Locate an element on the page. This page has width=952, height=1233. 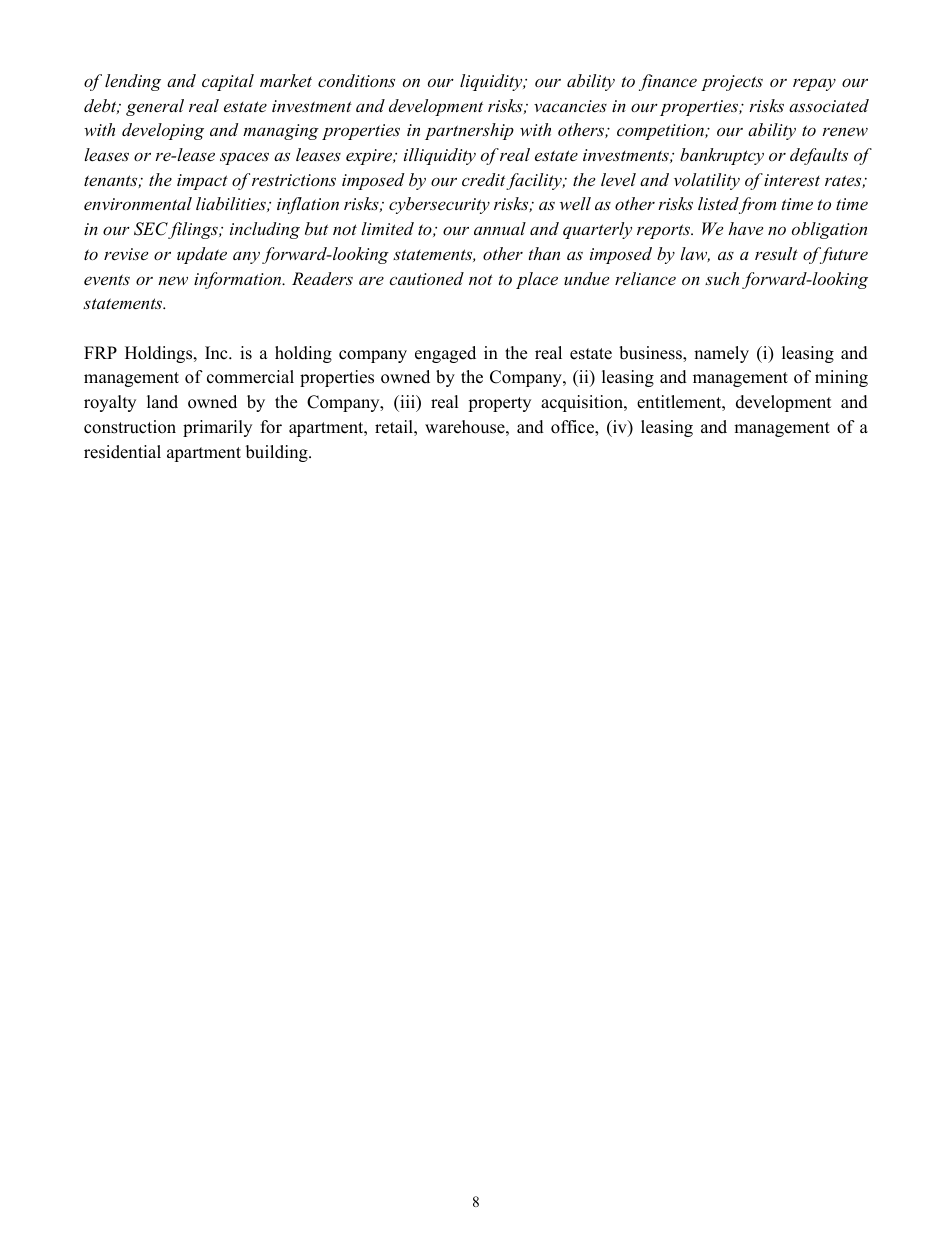
interest is located at coordinates (792, 180).
